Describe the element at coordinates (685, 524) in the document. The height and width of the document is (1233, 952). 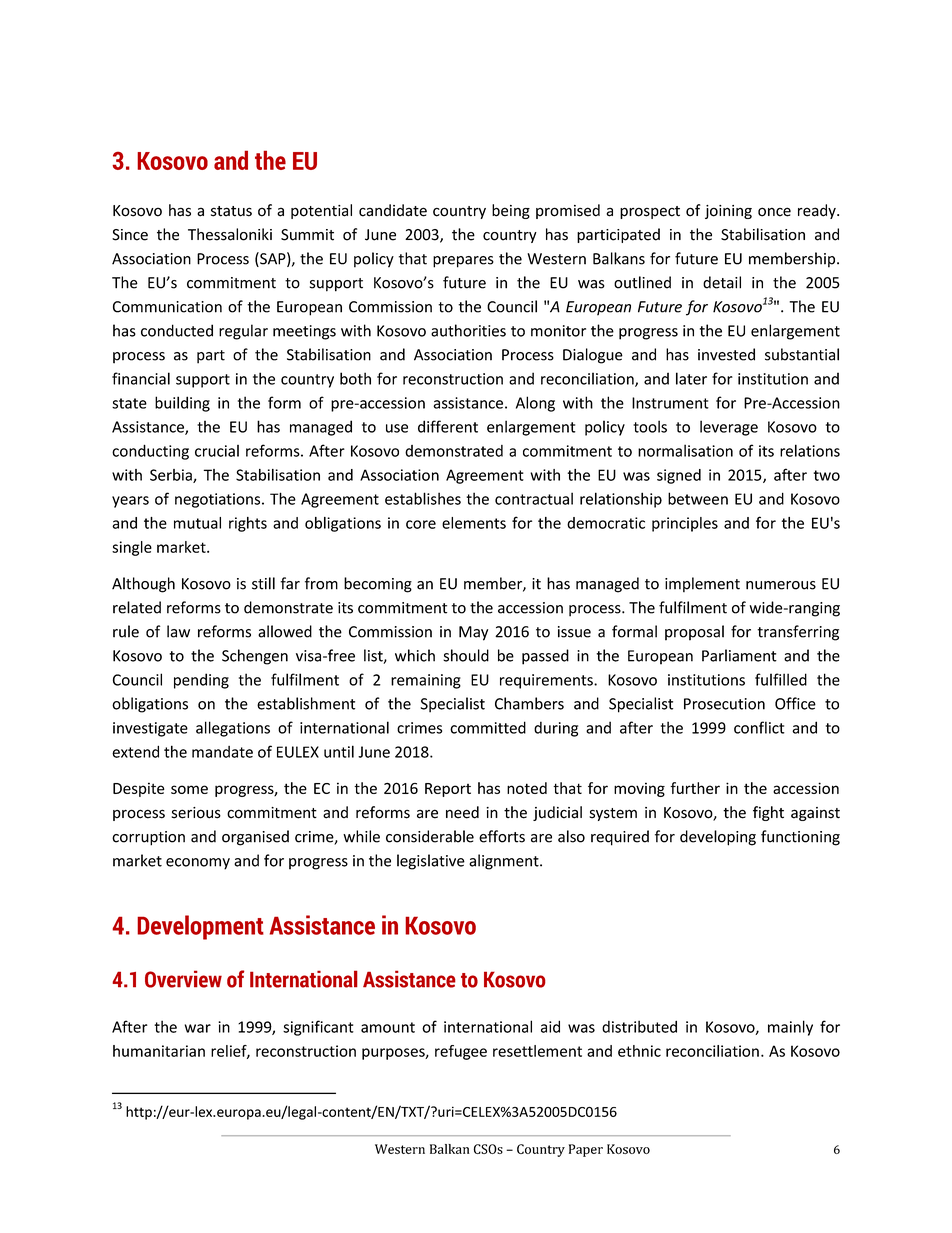
I see `principles` at that location.
